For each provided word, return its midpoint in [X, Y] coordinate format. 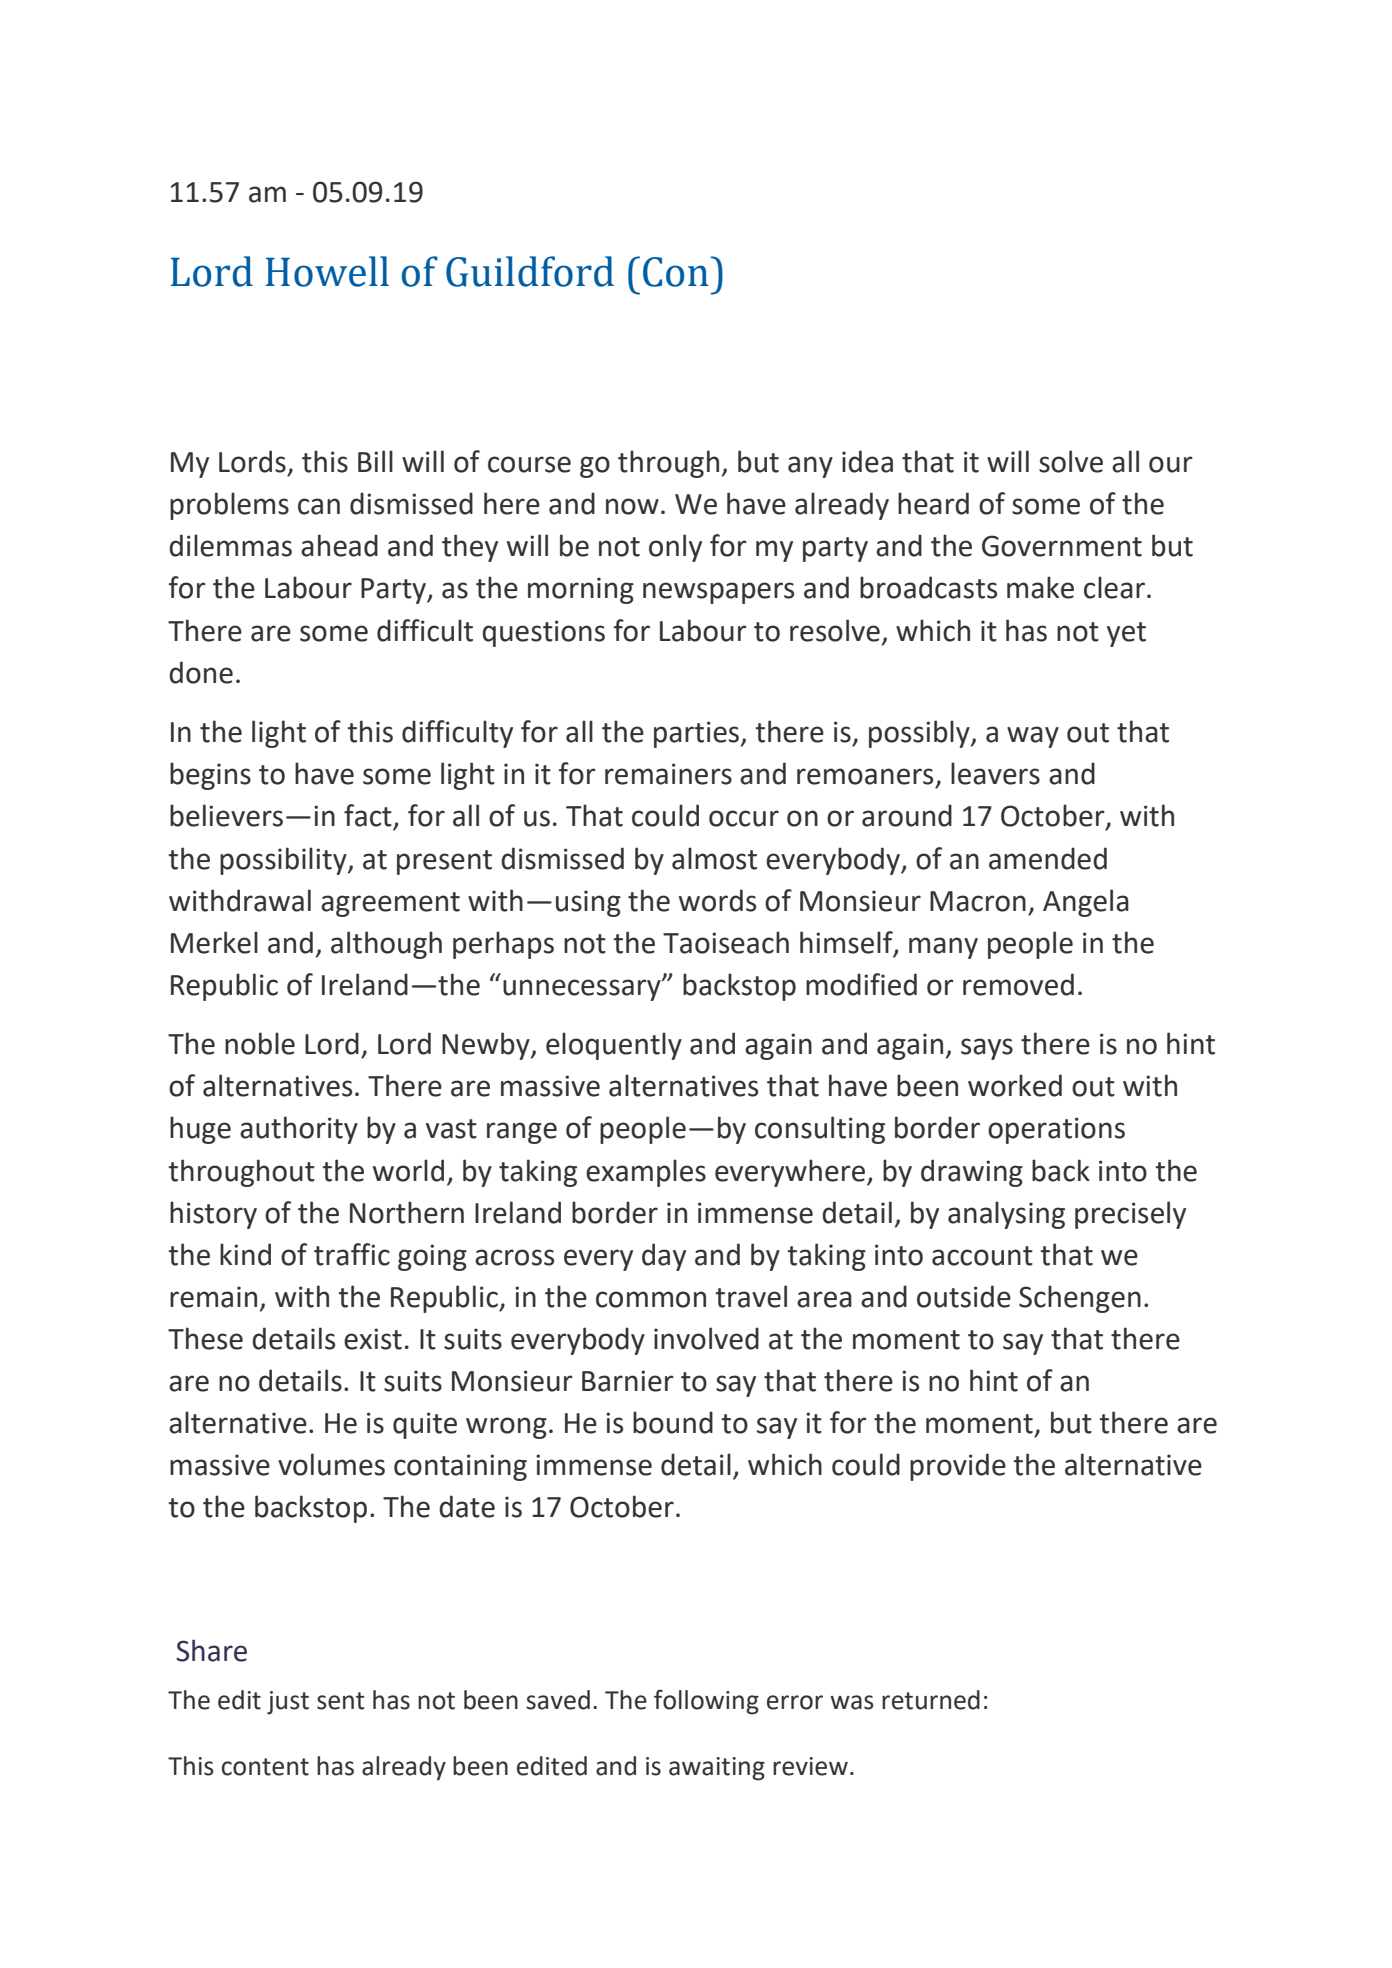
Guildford [530, 271]
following [706, 1702]
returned [931, 1700]
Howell [327, 271]
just [288, 1703]
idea [867, 461]
